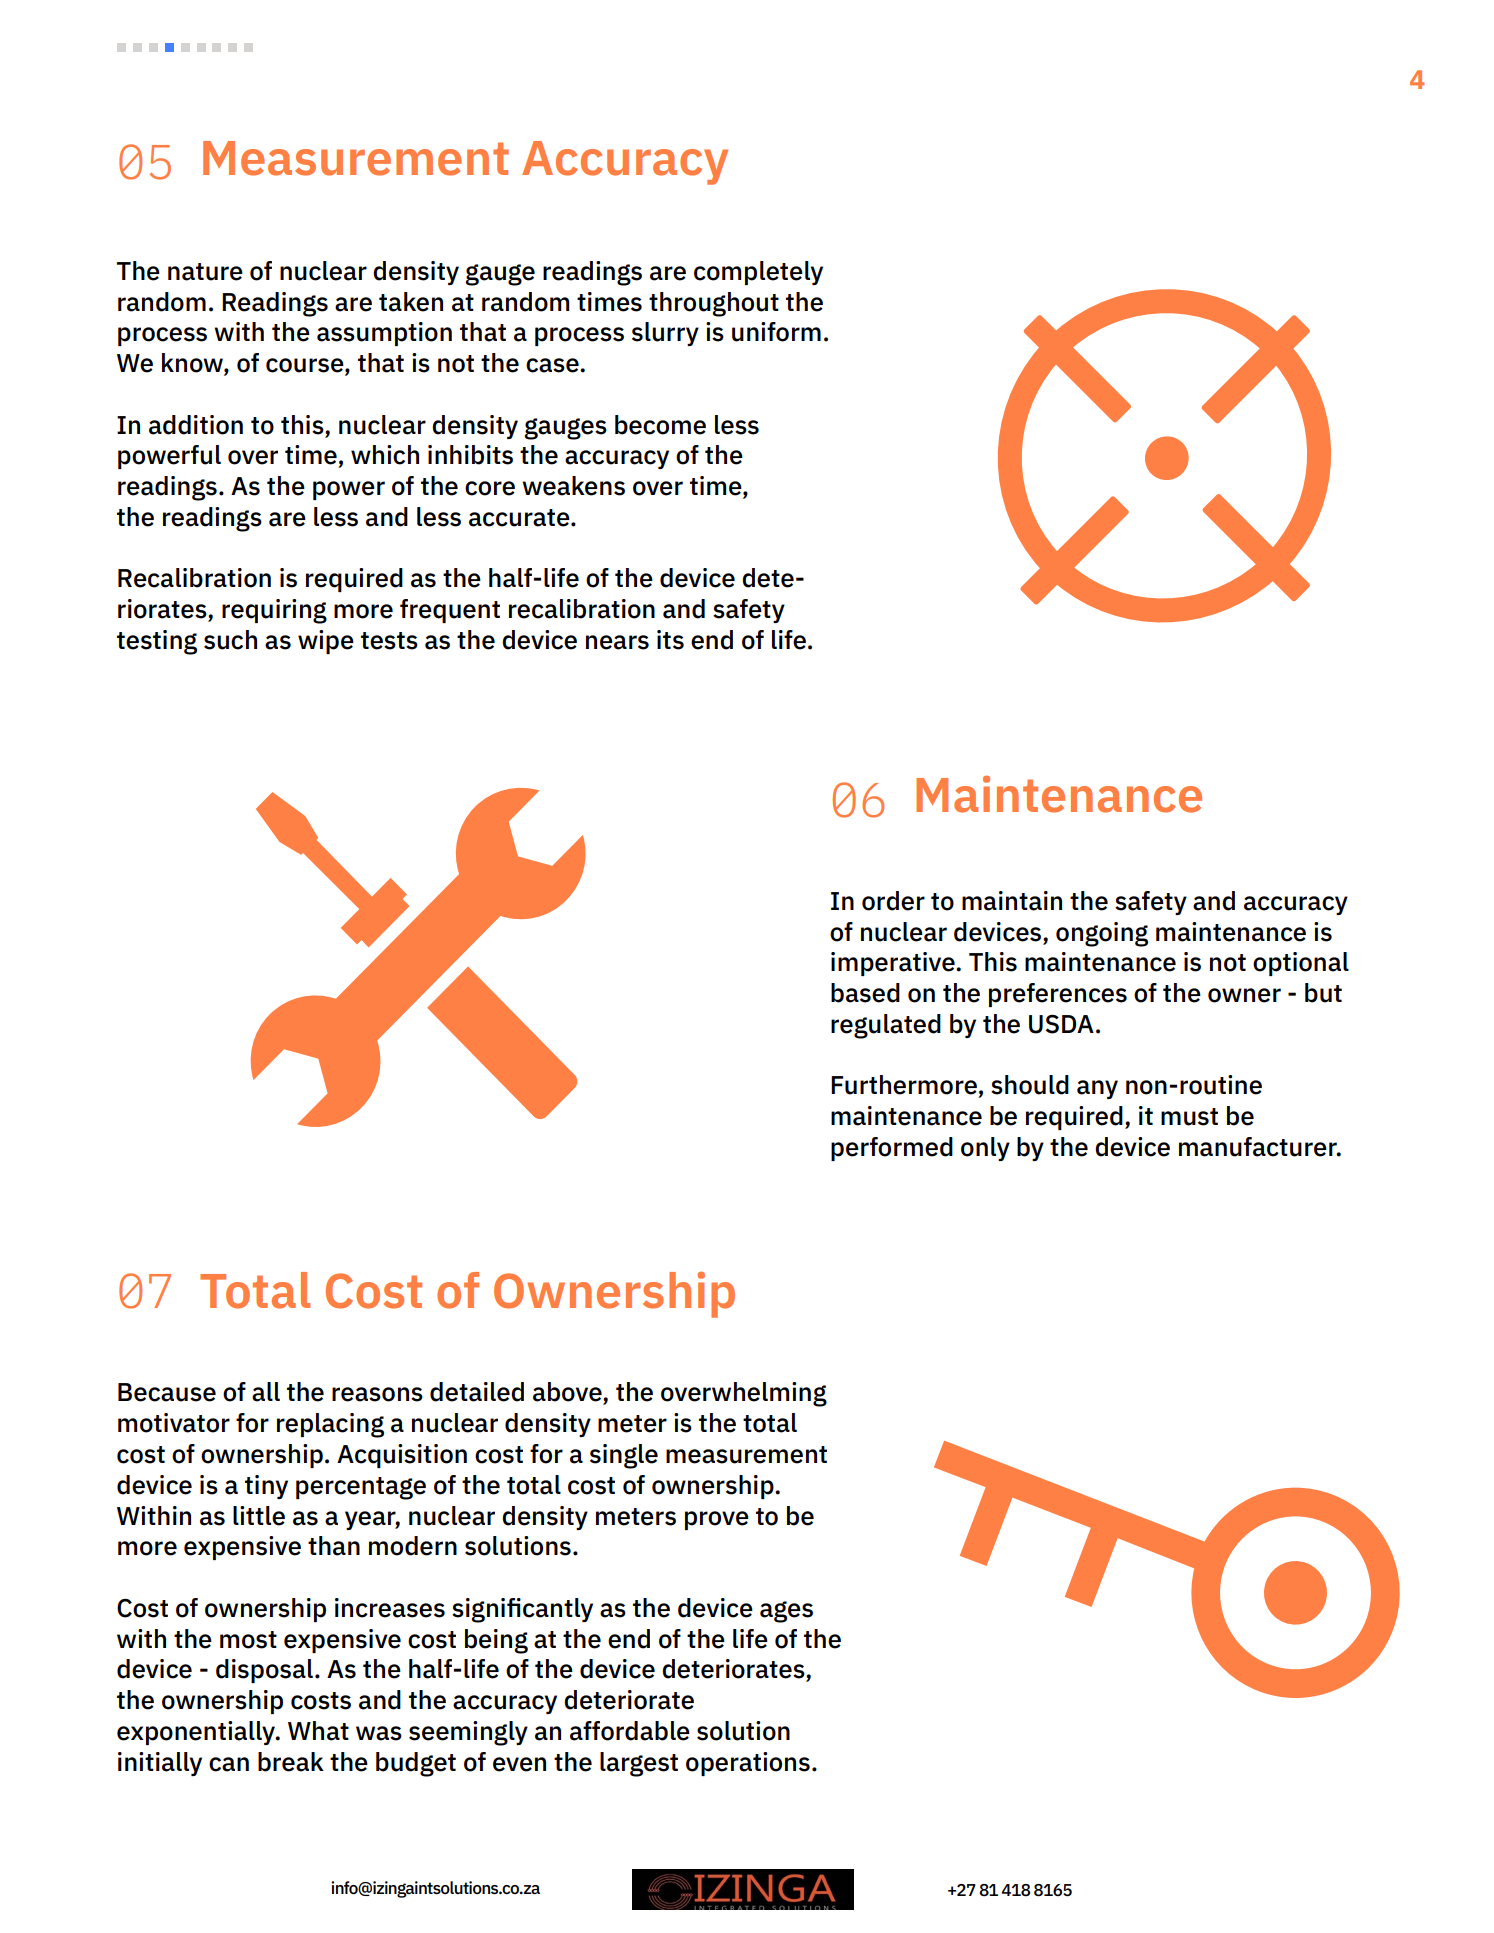 Image resolution: width=1494 pixels, height=1933 pixels. I want to click on What, so click(318, 1731).
